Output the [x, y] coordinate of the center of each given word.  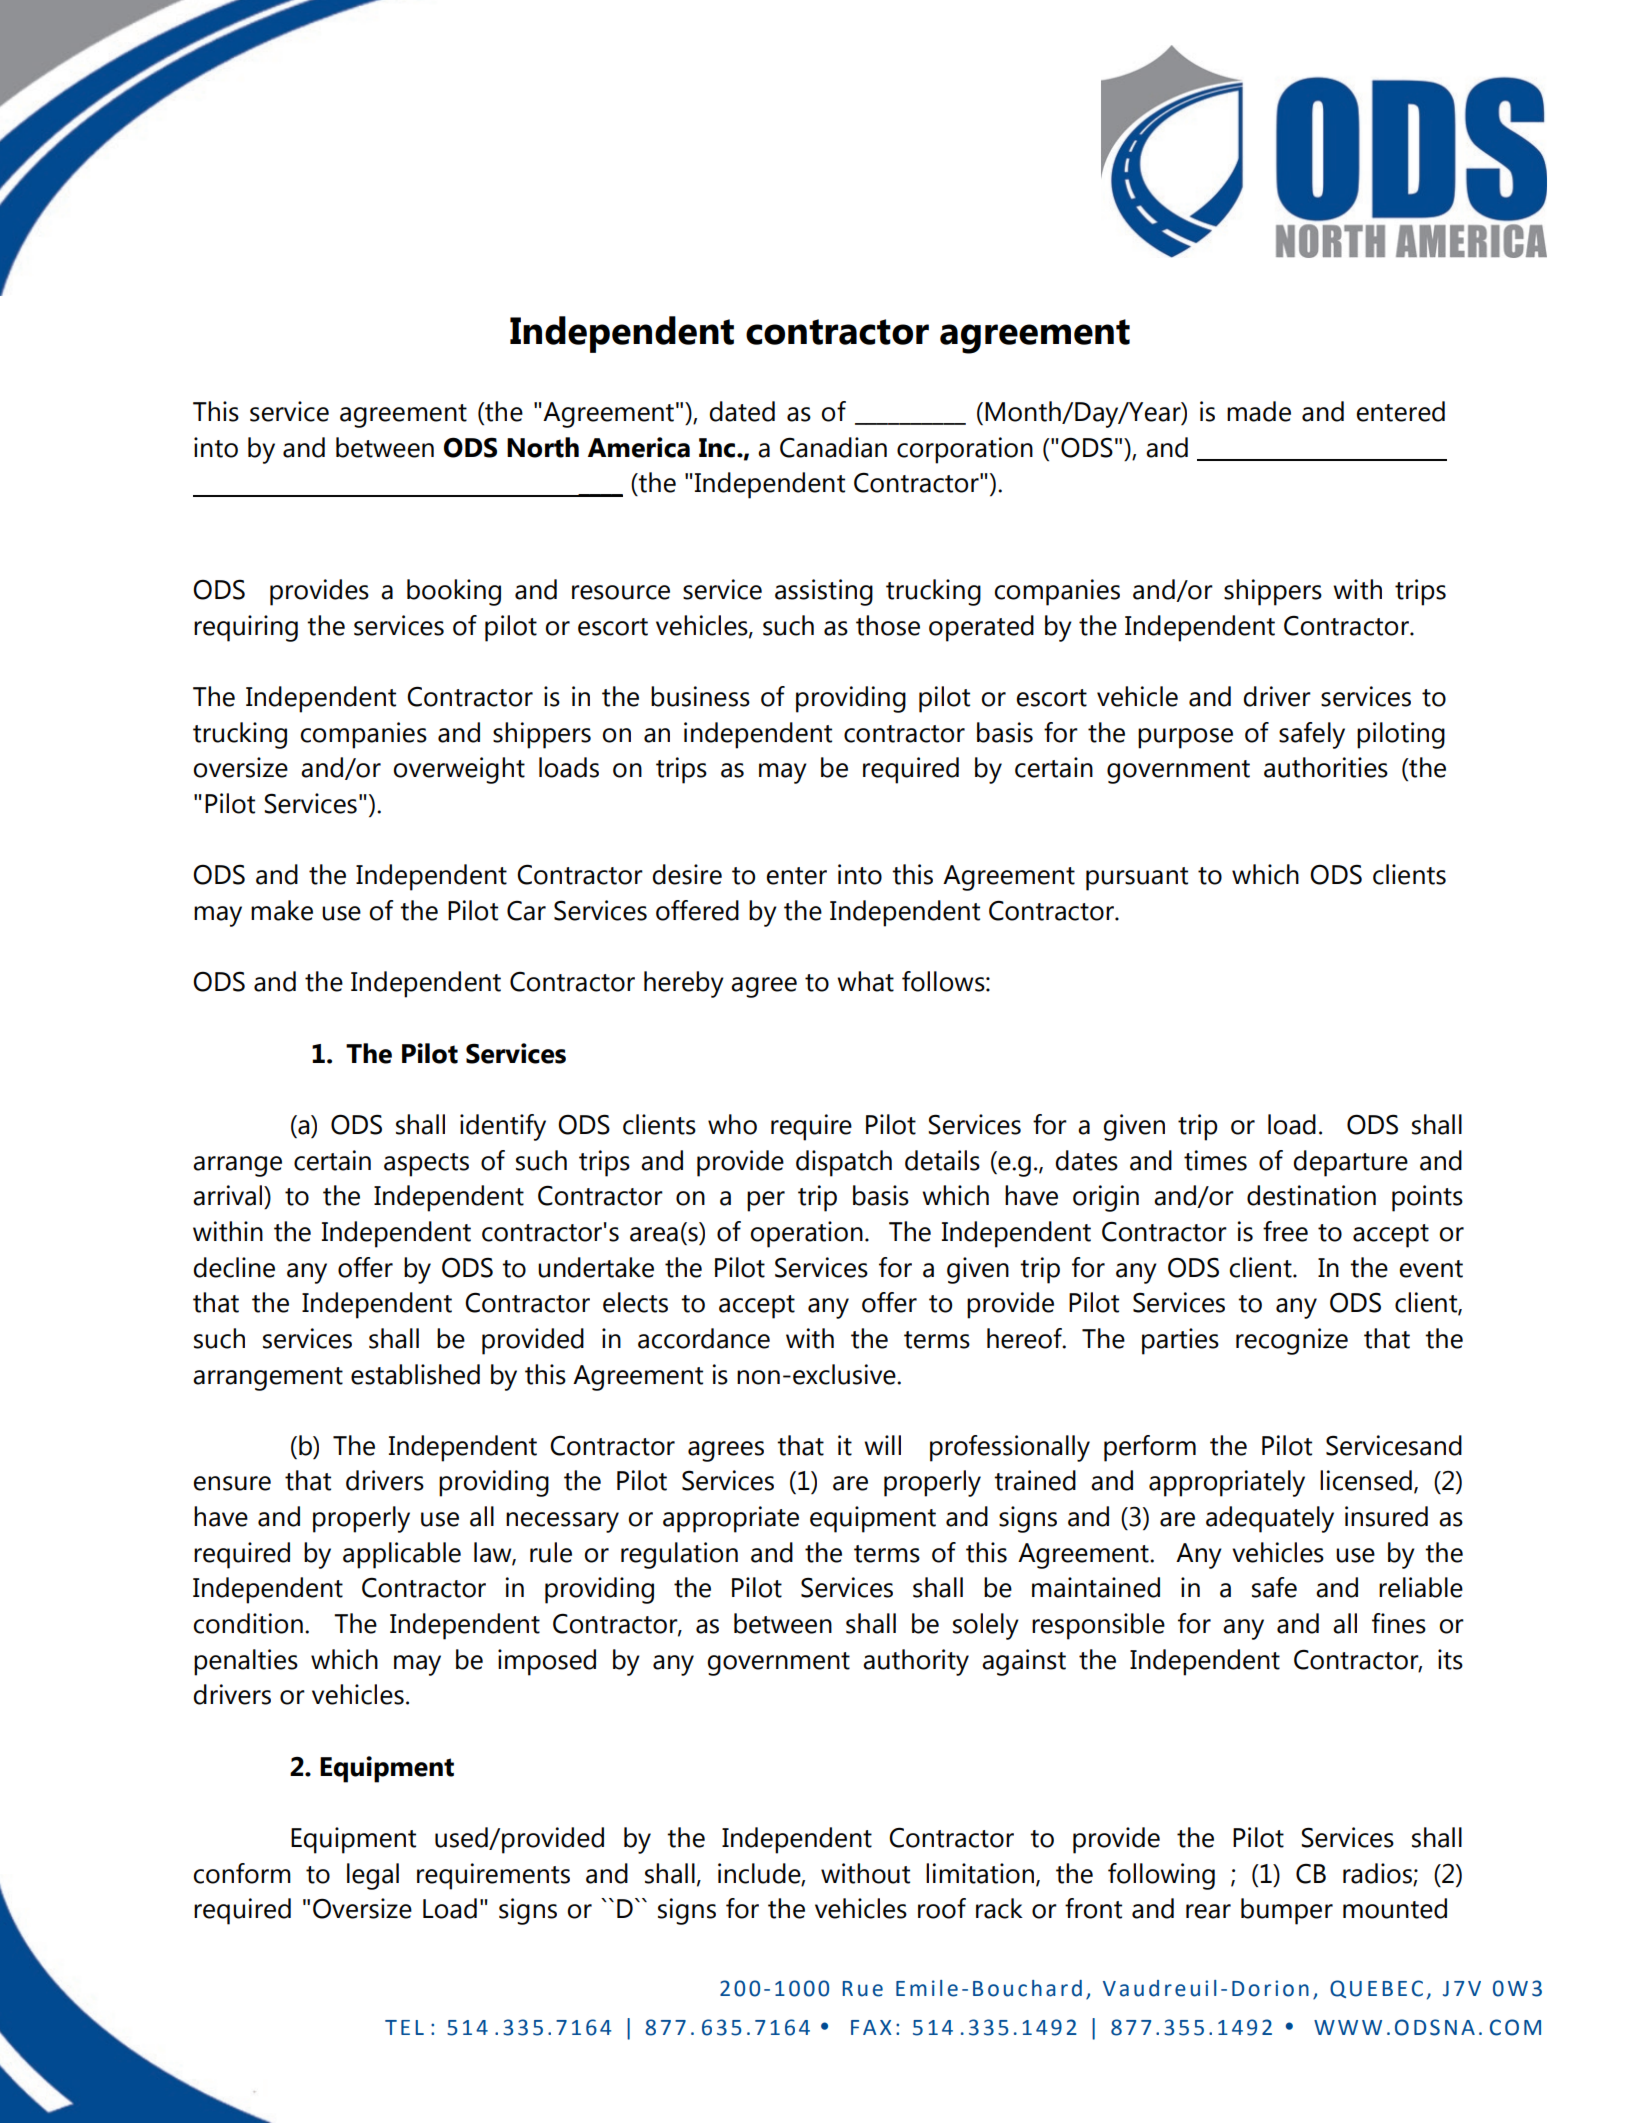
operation [806, 1234]
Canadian [833, 447]
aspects [426, 1165]
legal [373, 1876]
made [1259, 411]
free [1285, 1231]
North [543, 447]
